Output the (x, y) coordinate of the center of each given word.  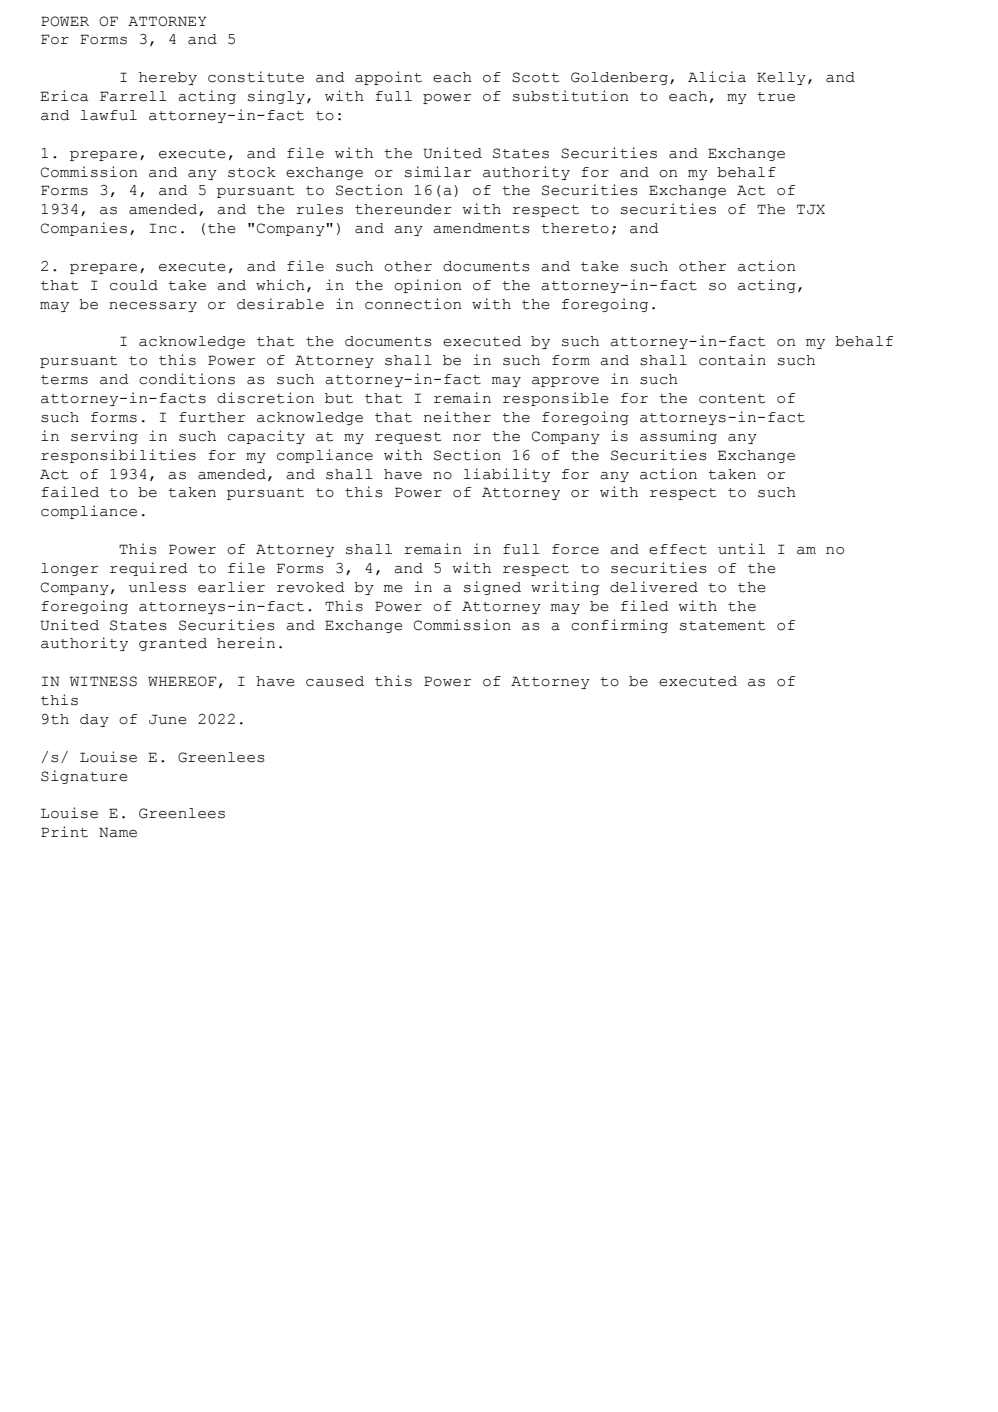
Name (118, 832)
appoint (388, 78)
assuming (678, 437)
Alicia (717, 77)
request (408, 438)
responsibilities (118, 456)
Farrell (133, 96)
